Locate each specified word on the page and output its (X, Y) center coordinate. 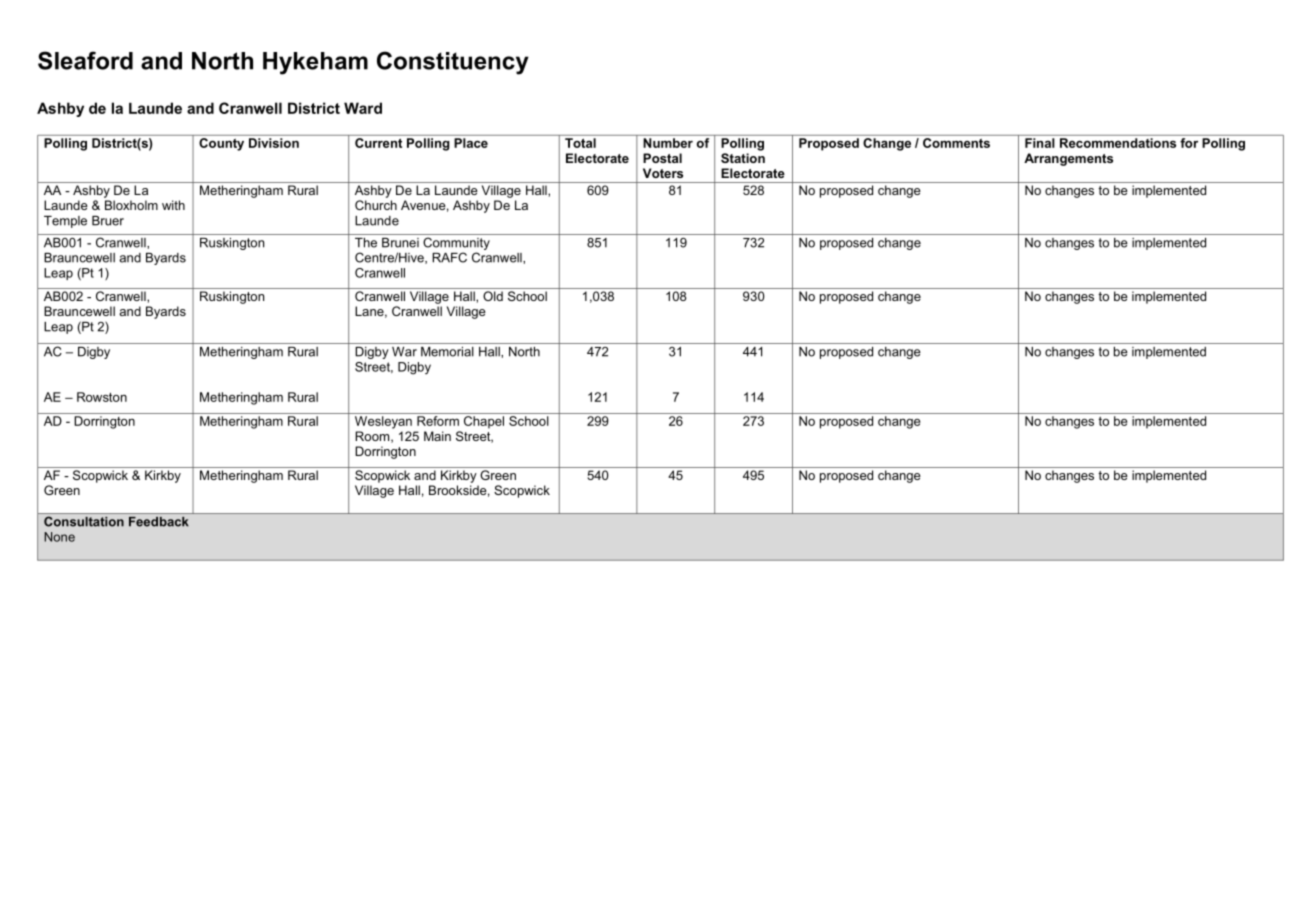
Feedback (159, 522)
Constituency (453, 63)
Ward (363, 108)
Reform (438, 421)
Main (437, 436)
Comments (956, 143)
